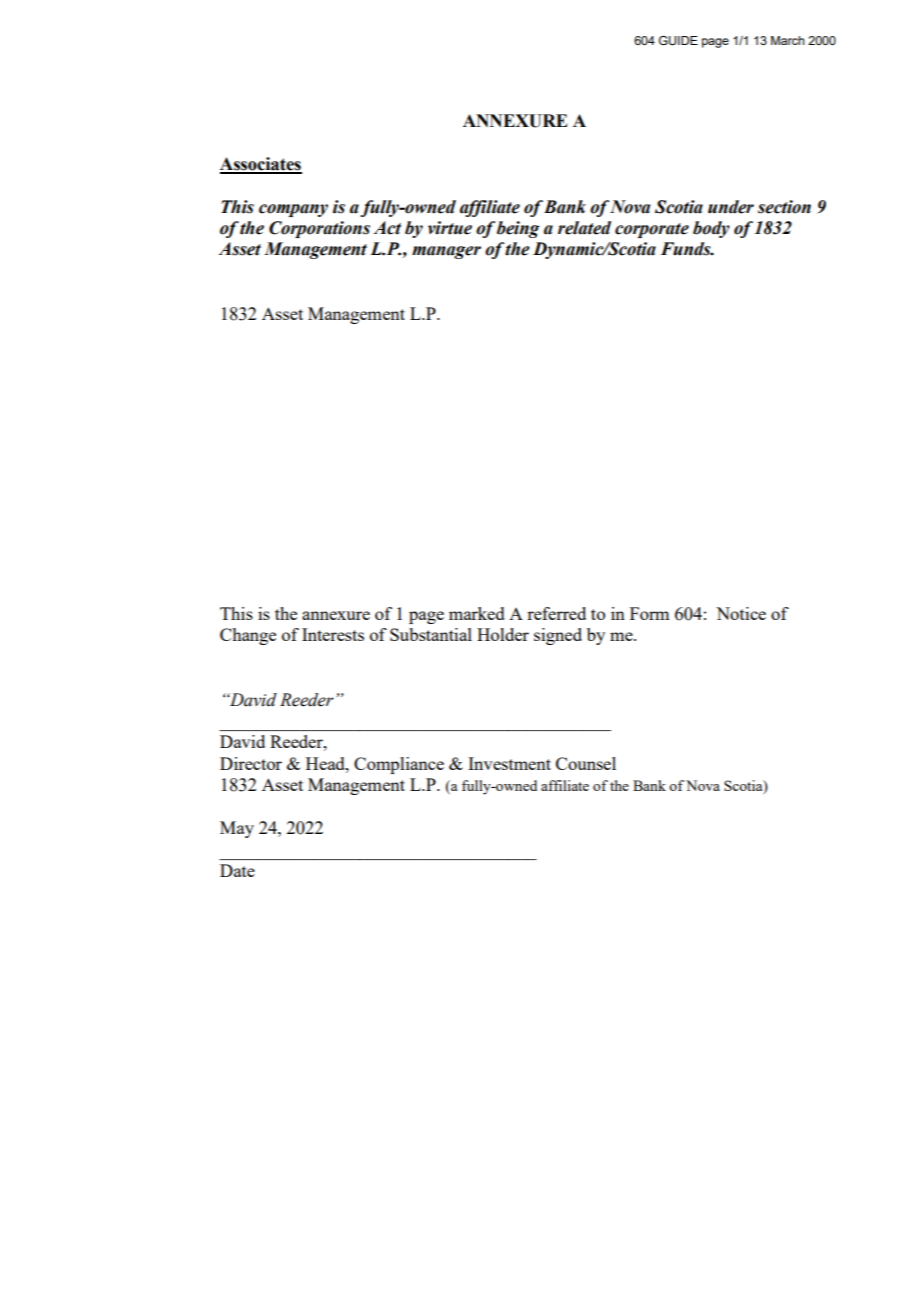 This page has height=1308, width=924. Describe the element at coordinates (319, 229) in the page. I see `Corporations` at that location.
